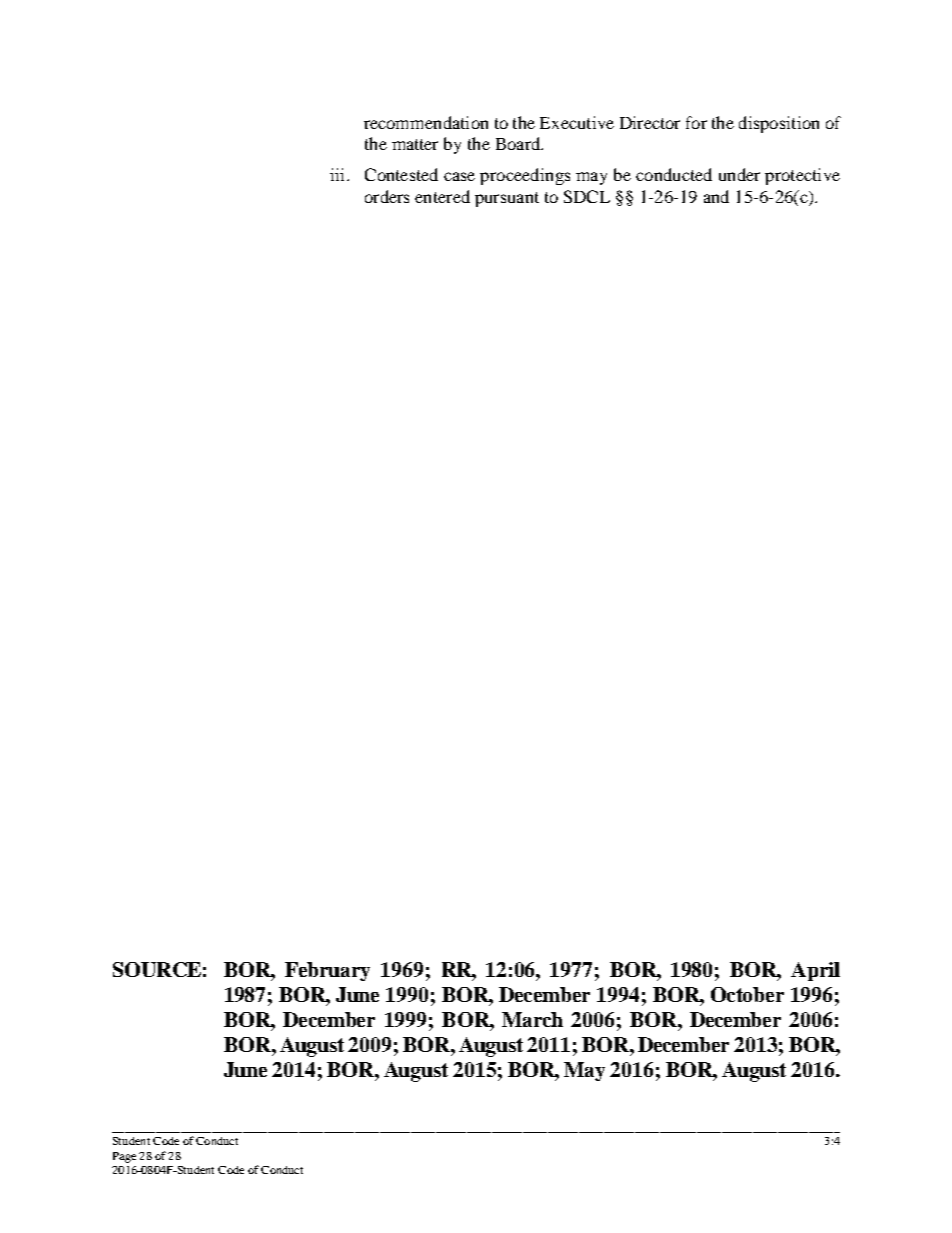  I want to click on pursuant, so click(507, 199).
